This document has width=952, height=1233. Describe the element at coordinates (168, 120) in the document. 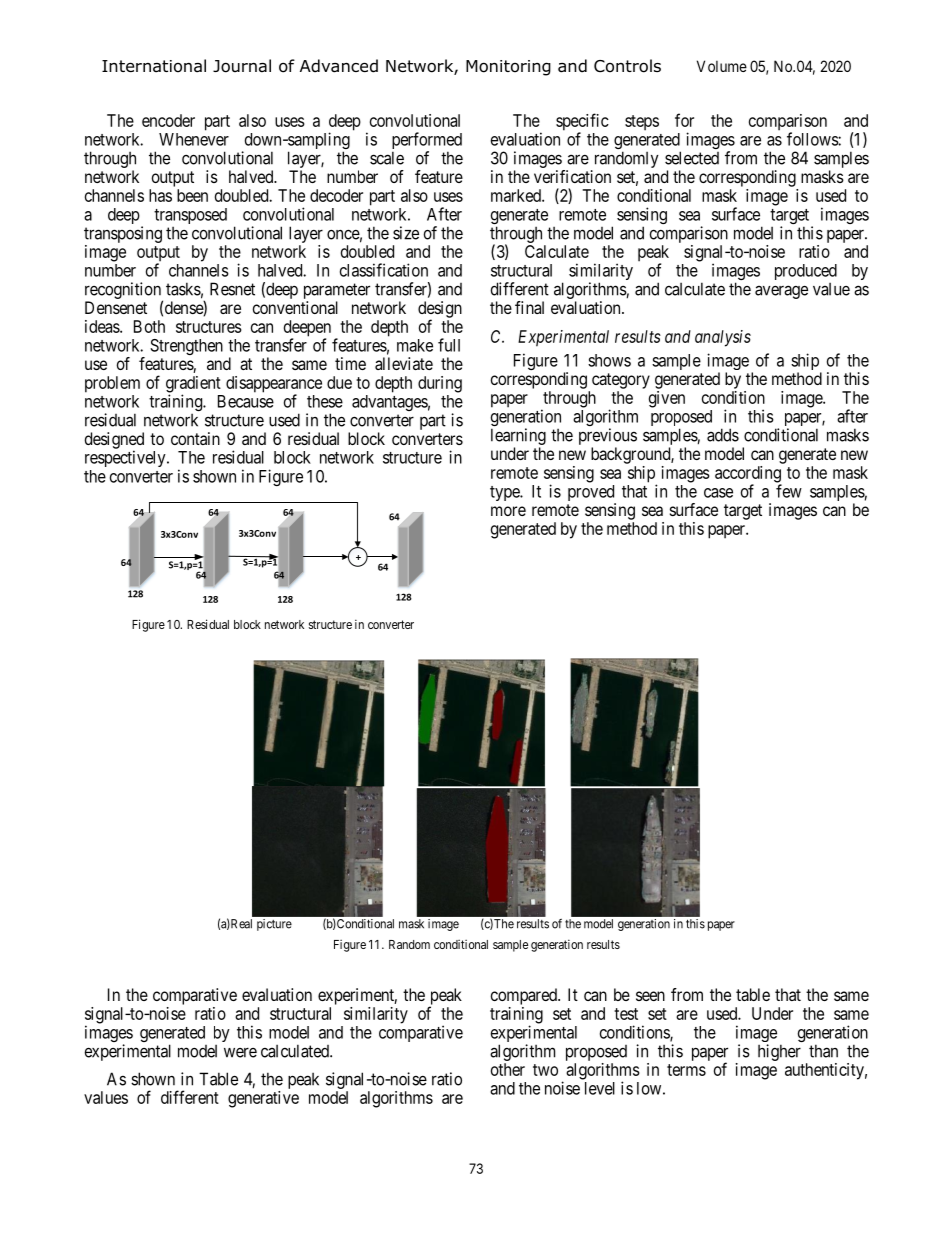

I see `encoder` at that location.
